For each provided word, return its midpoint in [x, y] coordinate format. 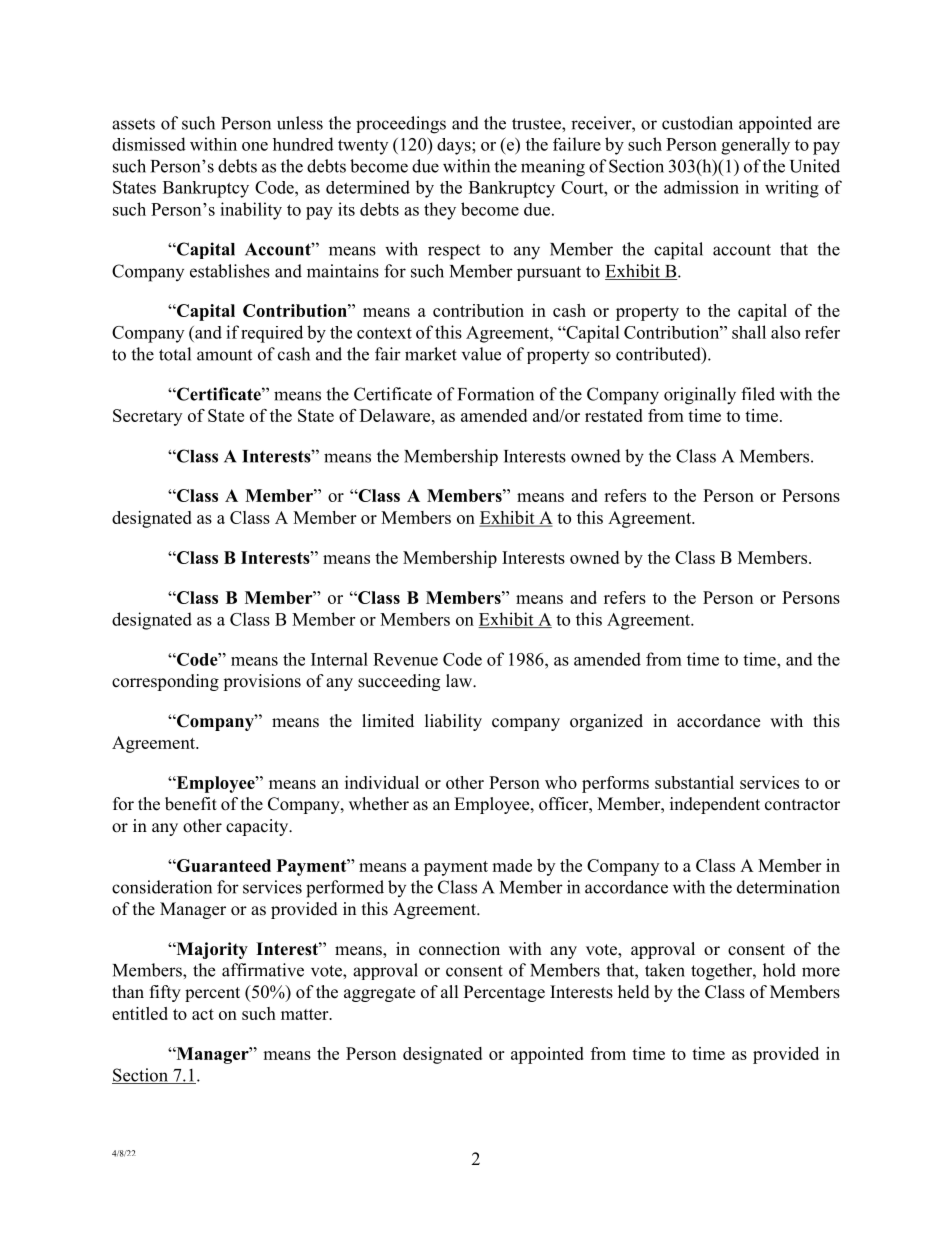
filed [758, 394]
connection [459, 949]
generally [755, 146]
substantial [694, 782]
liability [453, 722]
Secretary [147, 417]
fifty [165, 993]
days [455, 146]
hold [779, 970]
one [255, 146]
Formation [496, 394]
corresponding [165, 682]
